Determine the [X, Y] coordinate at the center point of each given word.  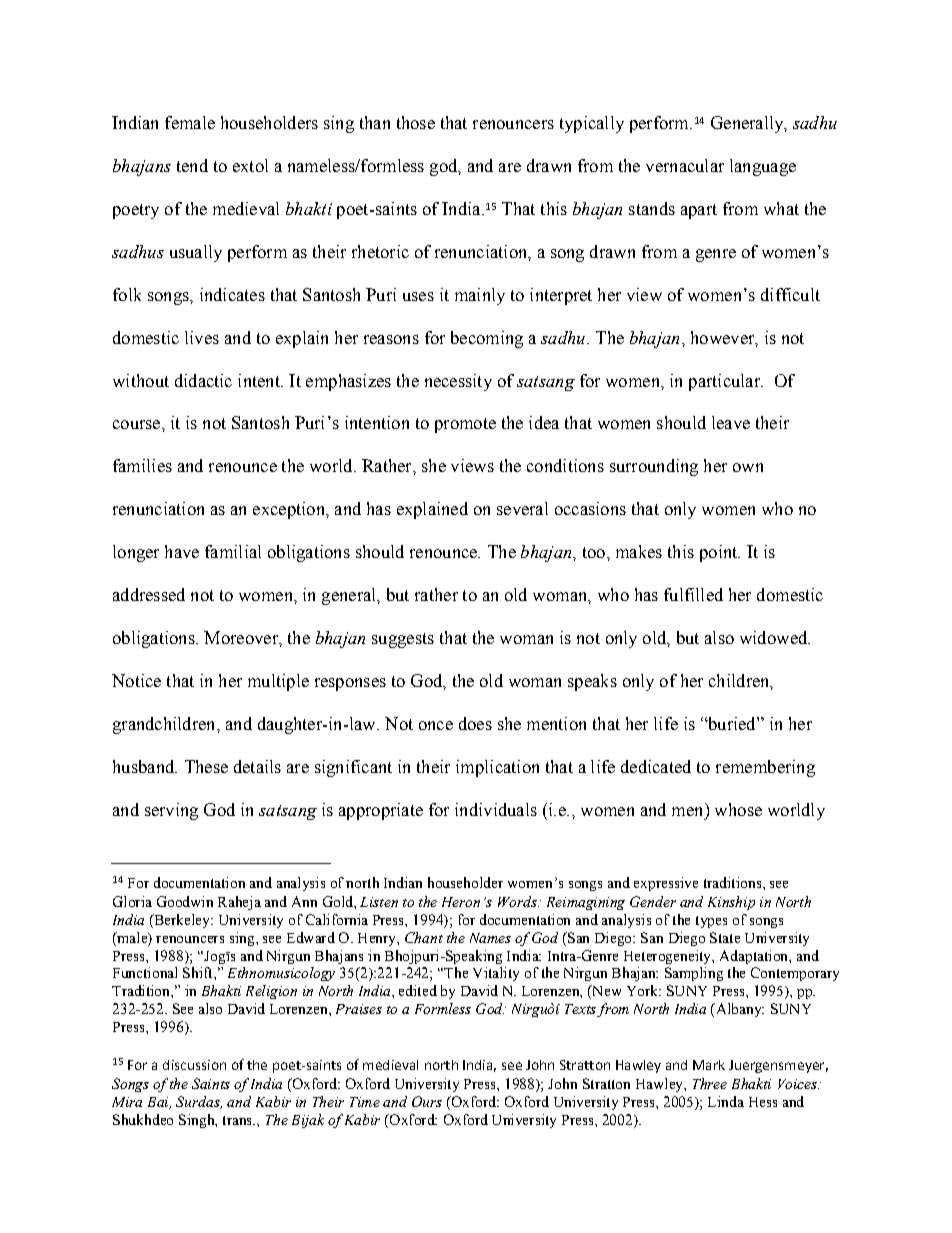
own [748, 467]
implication [497, 768]
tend [192, 165]
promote [465, 425]
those [416, 122]
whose [738, 809]
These [206, 766]
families [142, 465]
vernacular [685, 165]
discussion [194, 1065]
